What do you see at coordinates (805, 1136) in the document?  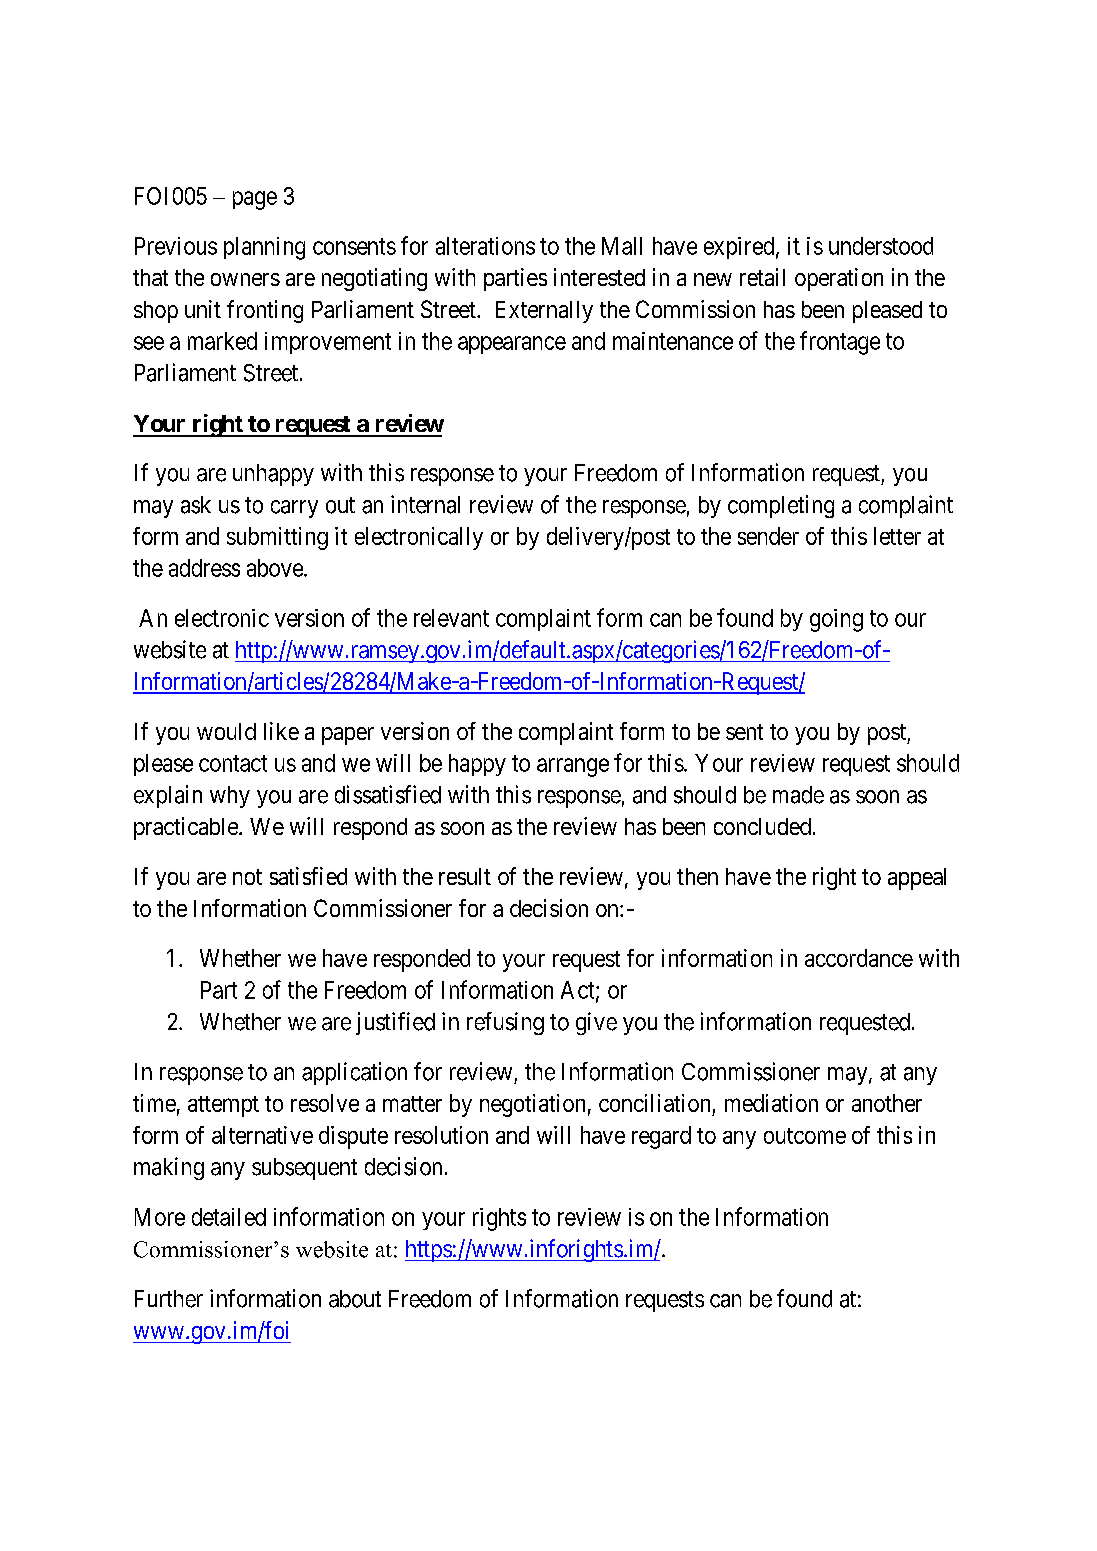 I see `outcome` at bounding box center [805, 1136].
